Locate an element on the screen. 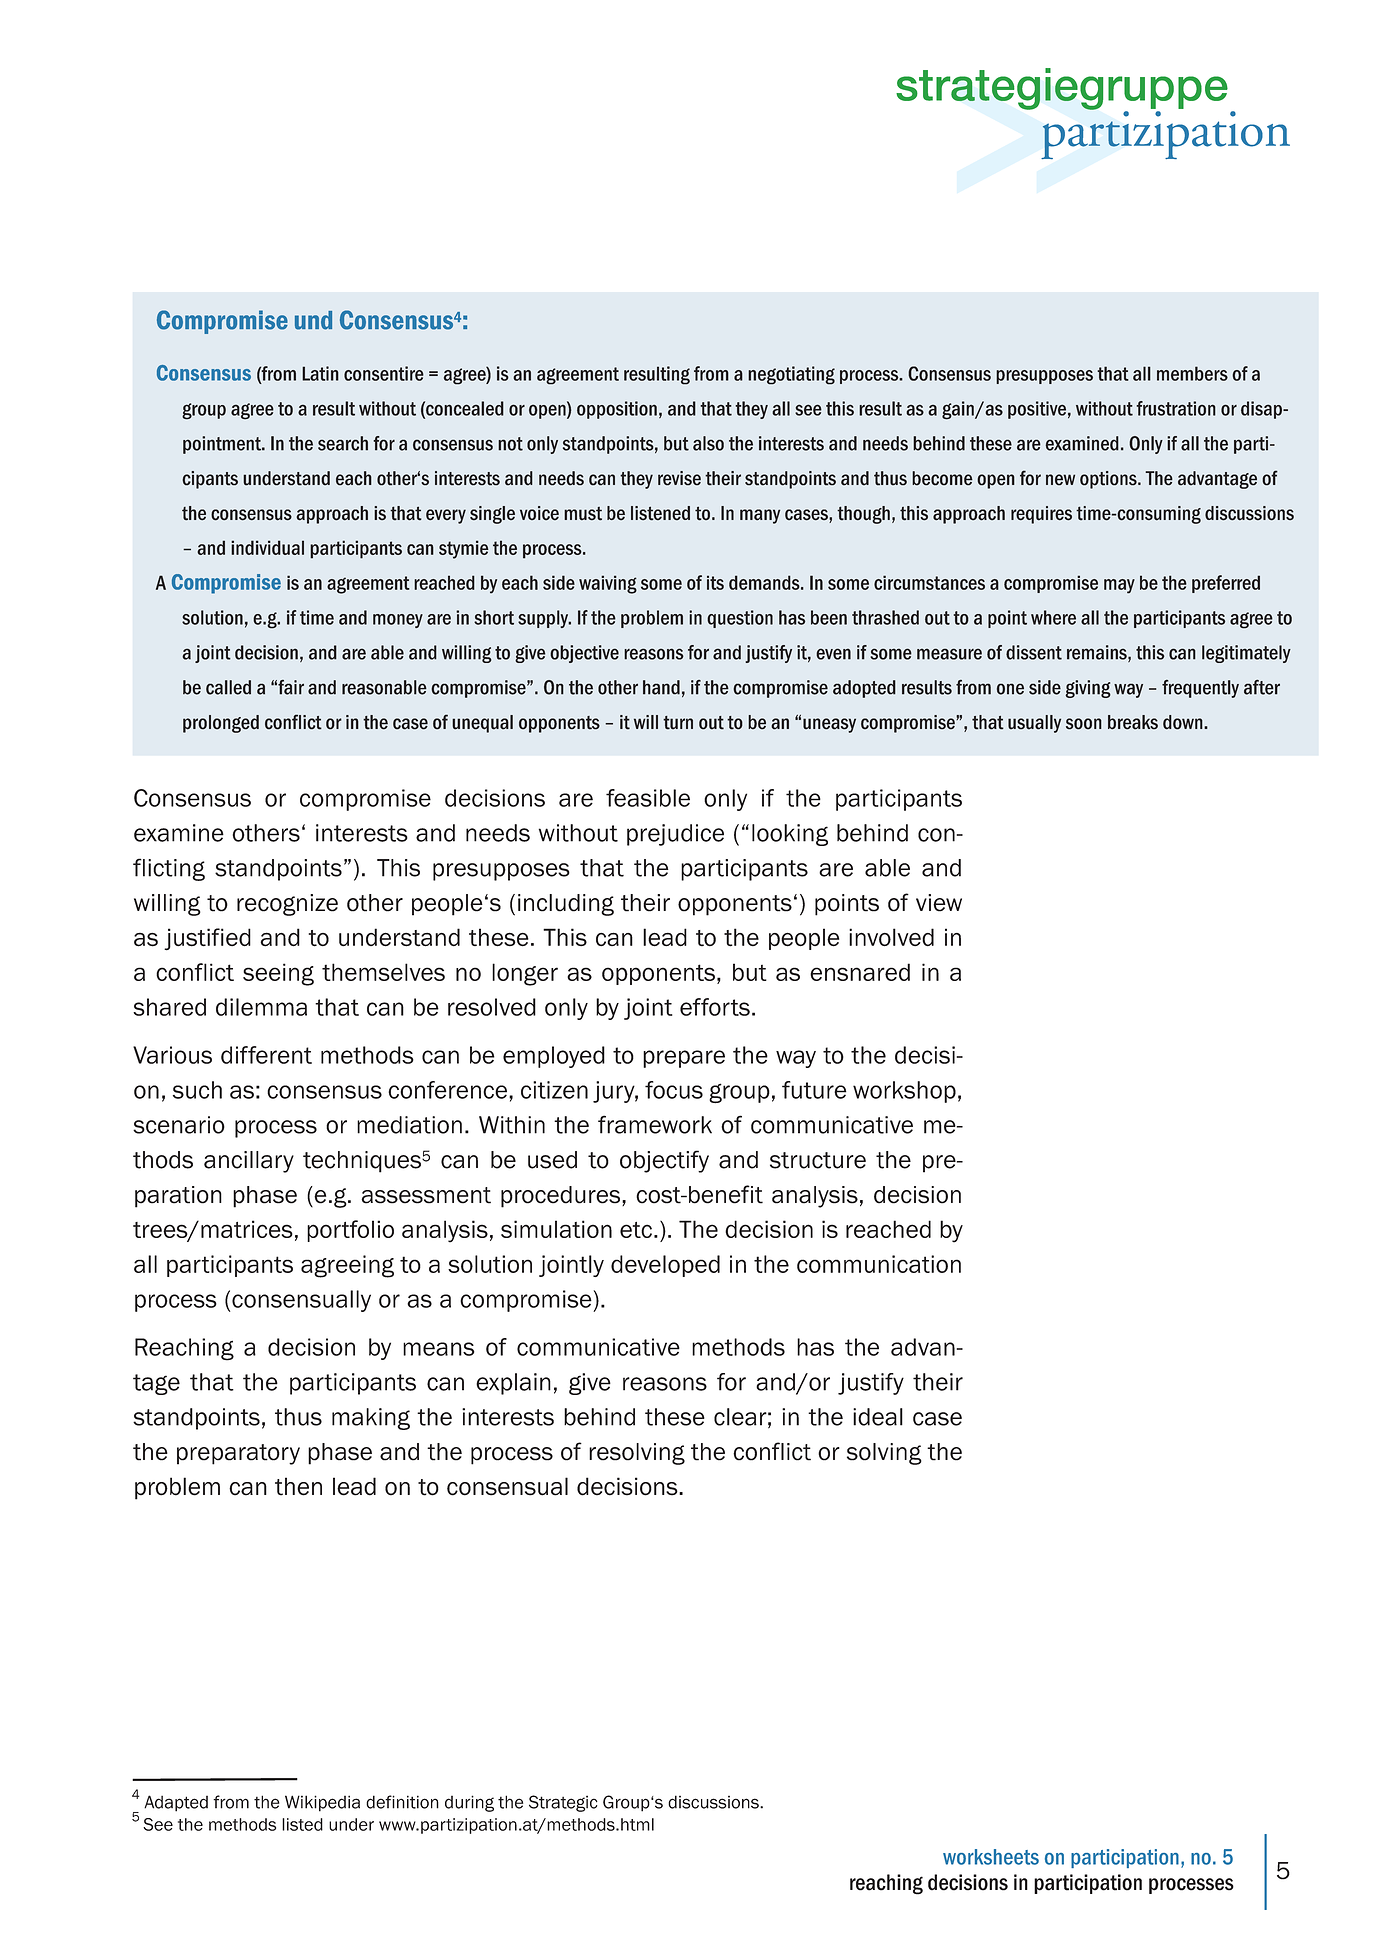  also is located at coordinates (708, 443).
